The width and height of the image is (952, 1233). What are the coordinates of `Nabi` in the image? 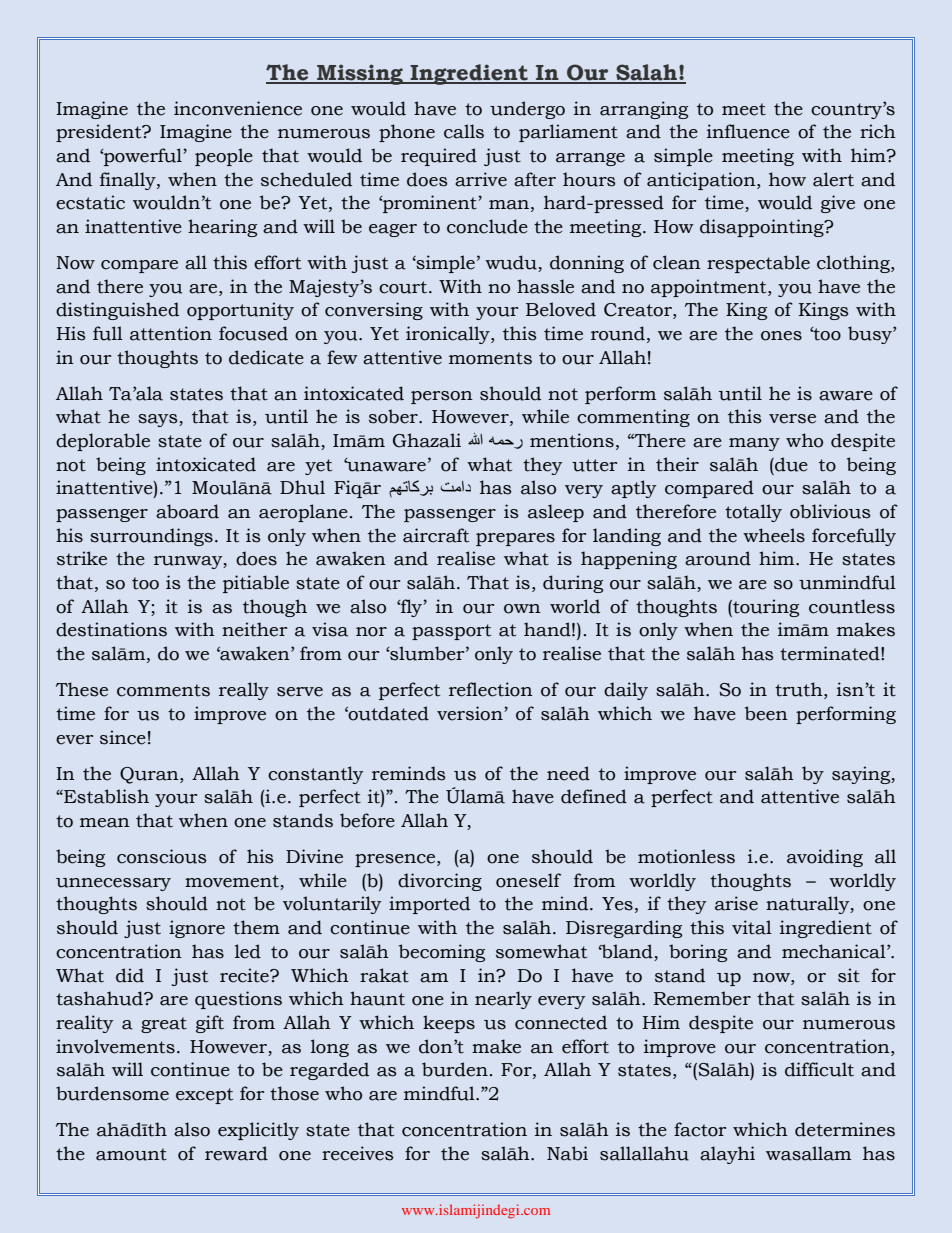 It's located at (567, 1153).
